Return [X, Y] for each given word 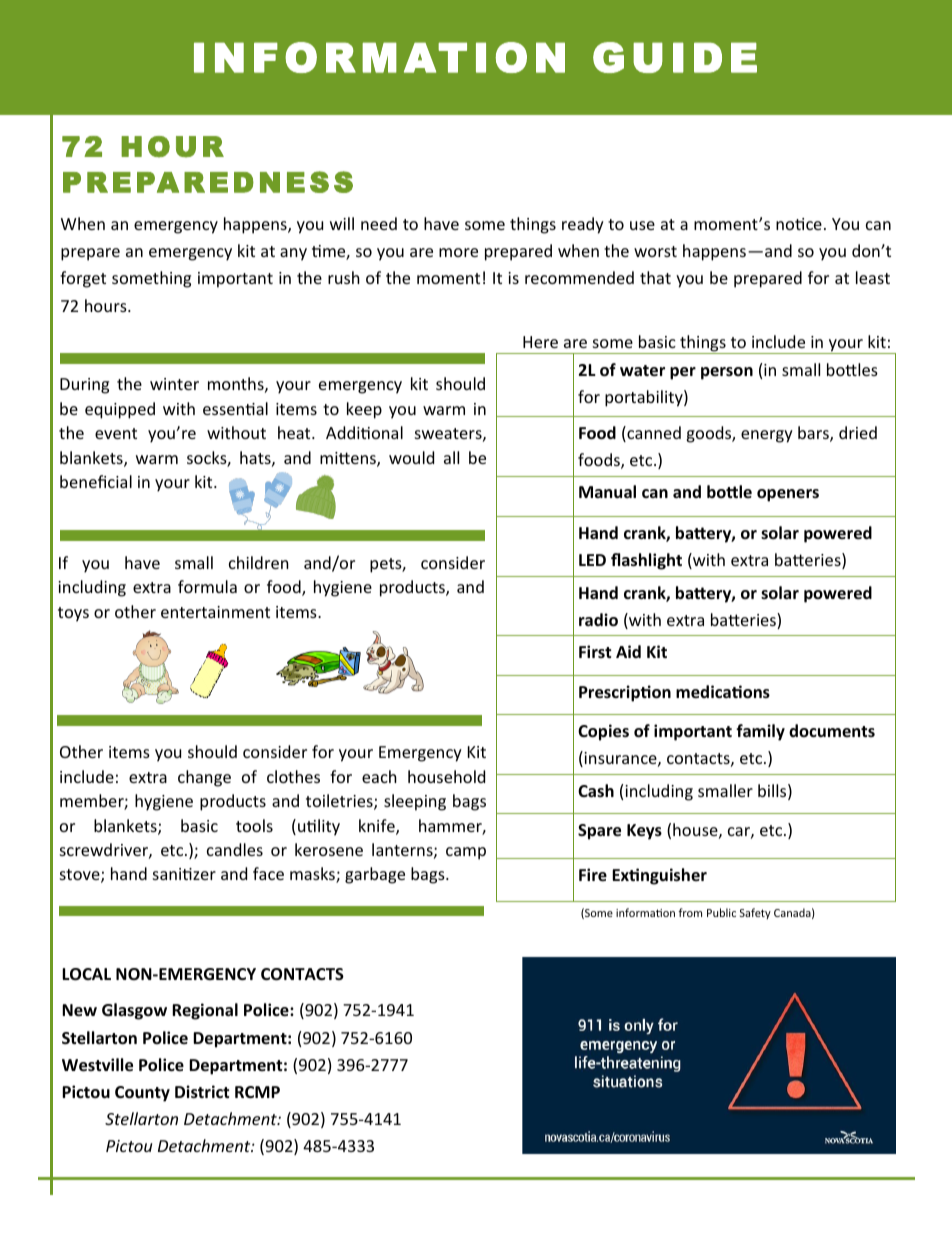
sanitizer [184, 874]
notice [799, 224]
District [202, 1092]
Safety [755, 913]
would [411, 457]
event [116, 433]
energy [767, 436]
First [595, 651]
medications [723, 692]
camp [466, 853]
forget [83, 279]
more [458, 252]
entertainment [215, 612]
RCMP [257, 1092]
